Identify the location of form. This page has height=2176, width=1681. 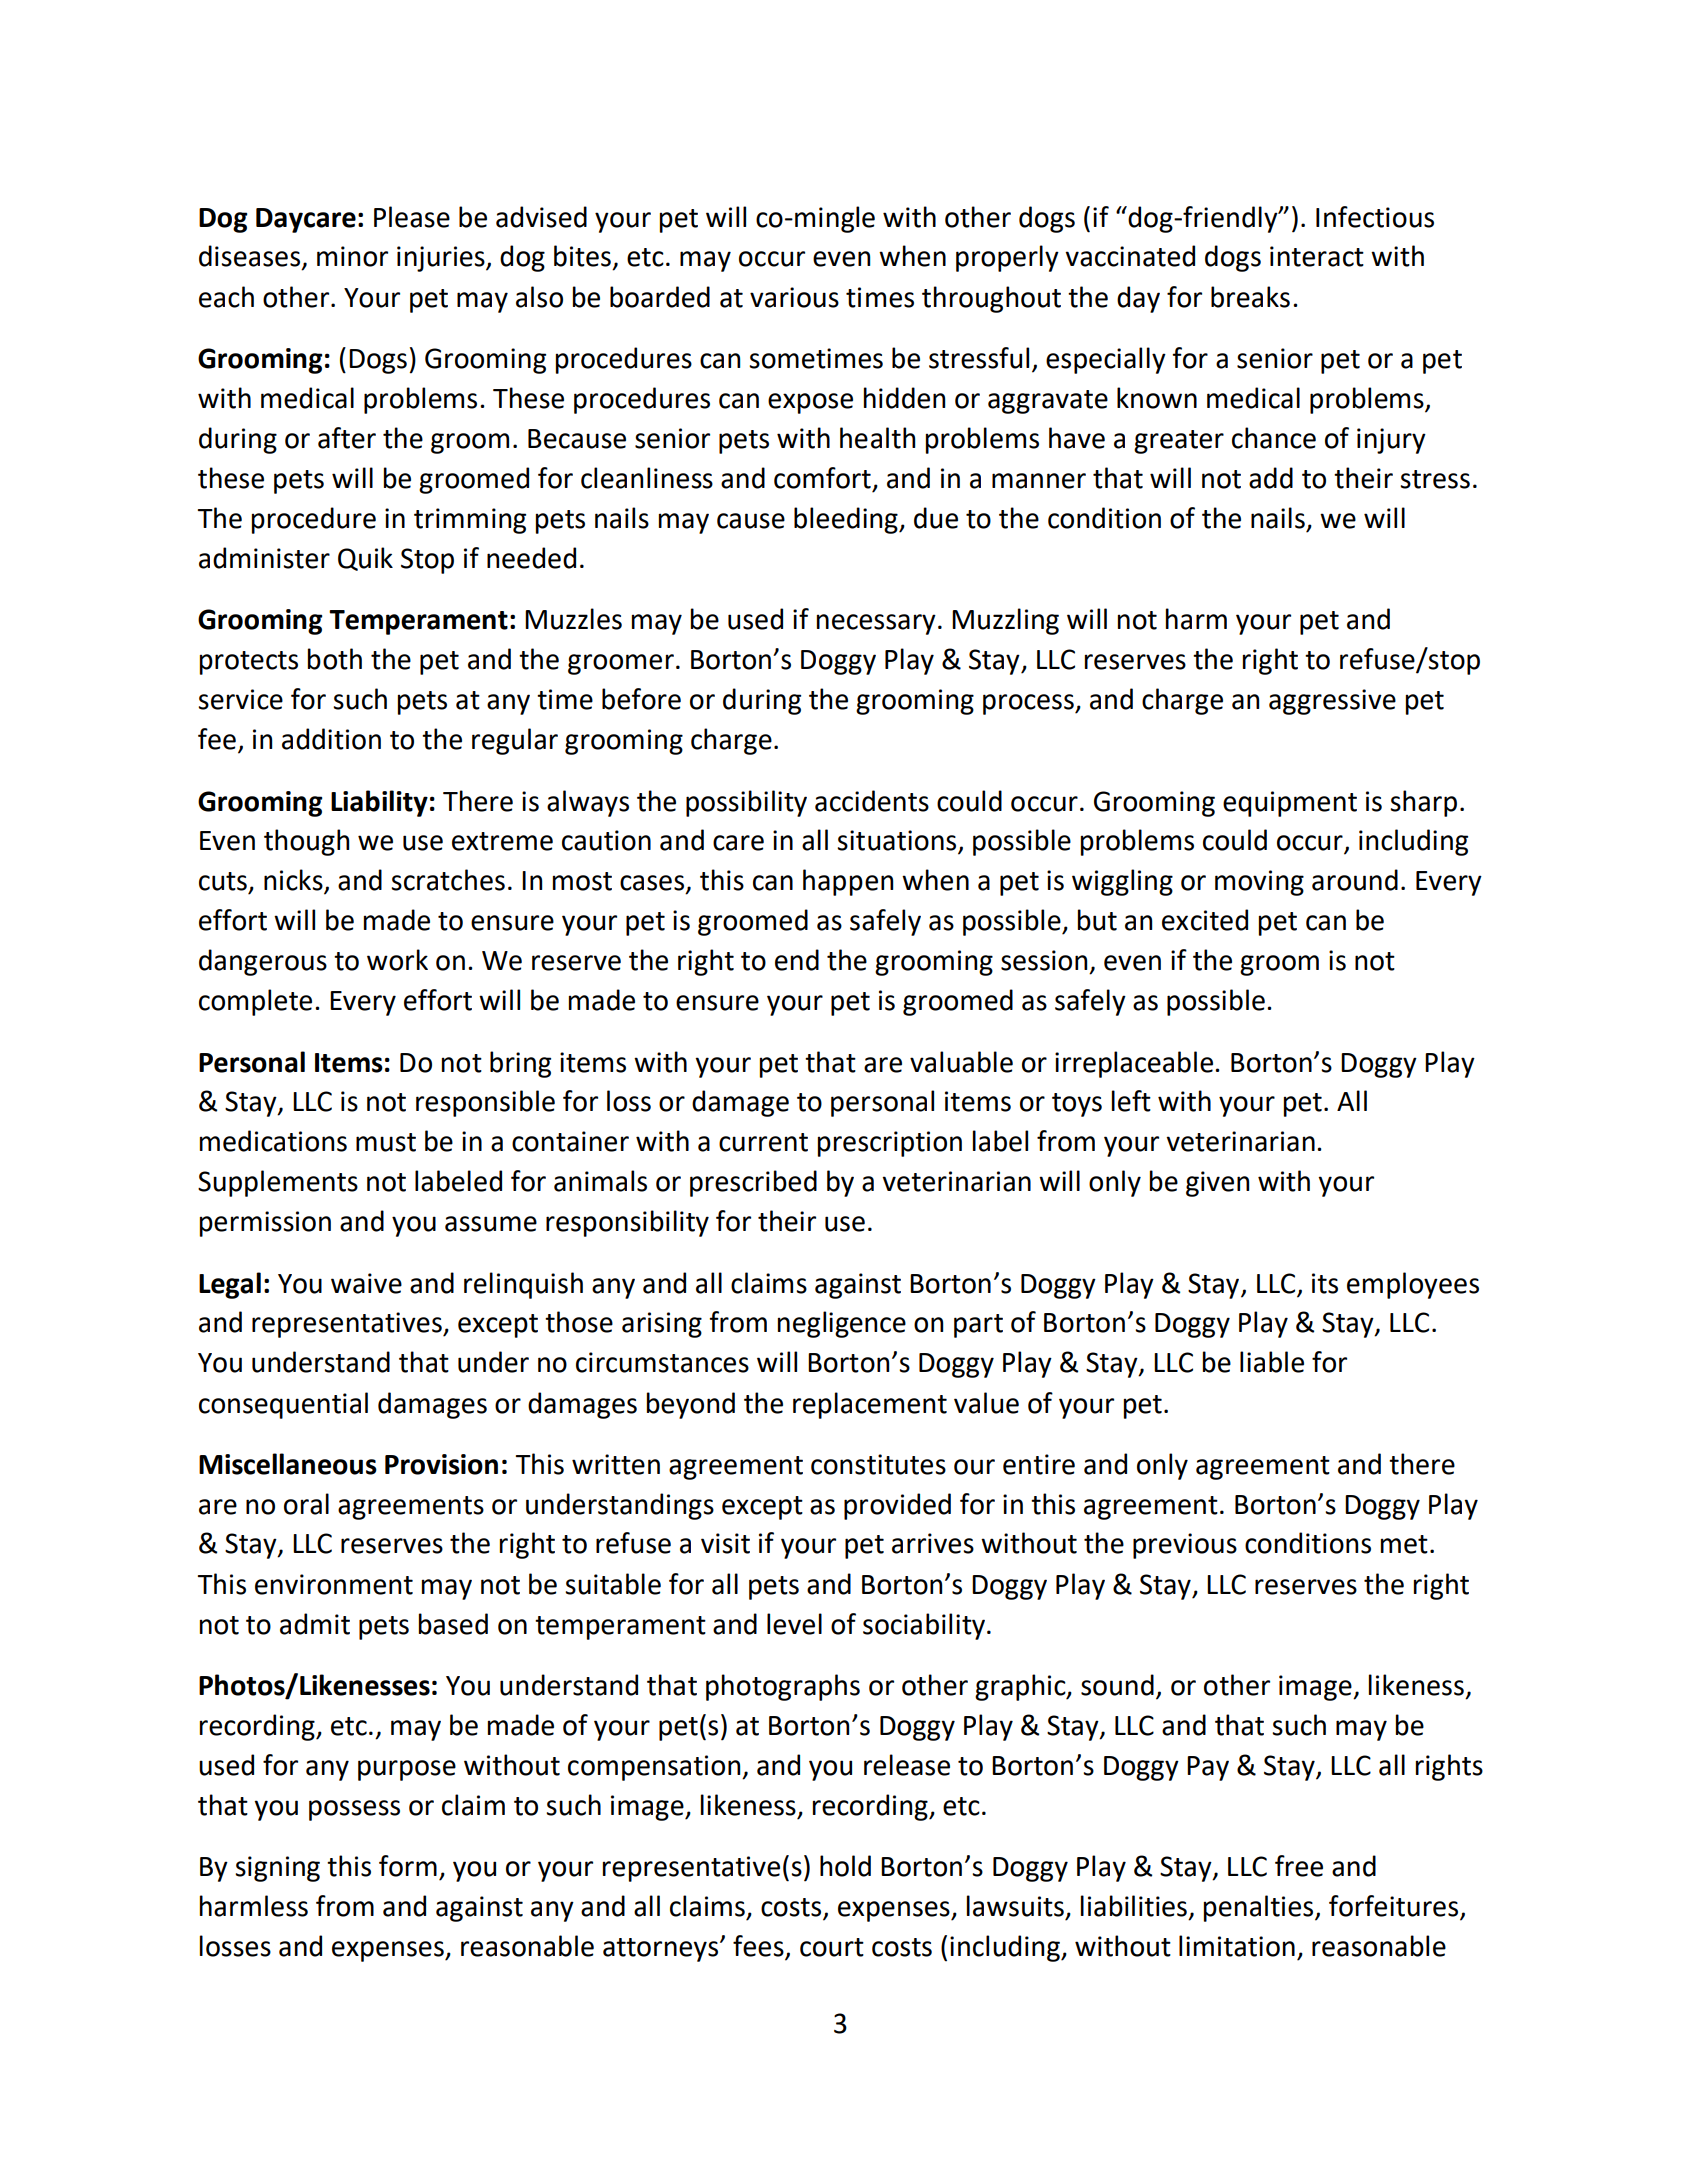
(408, 1866).
